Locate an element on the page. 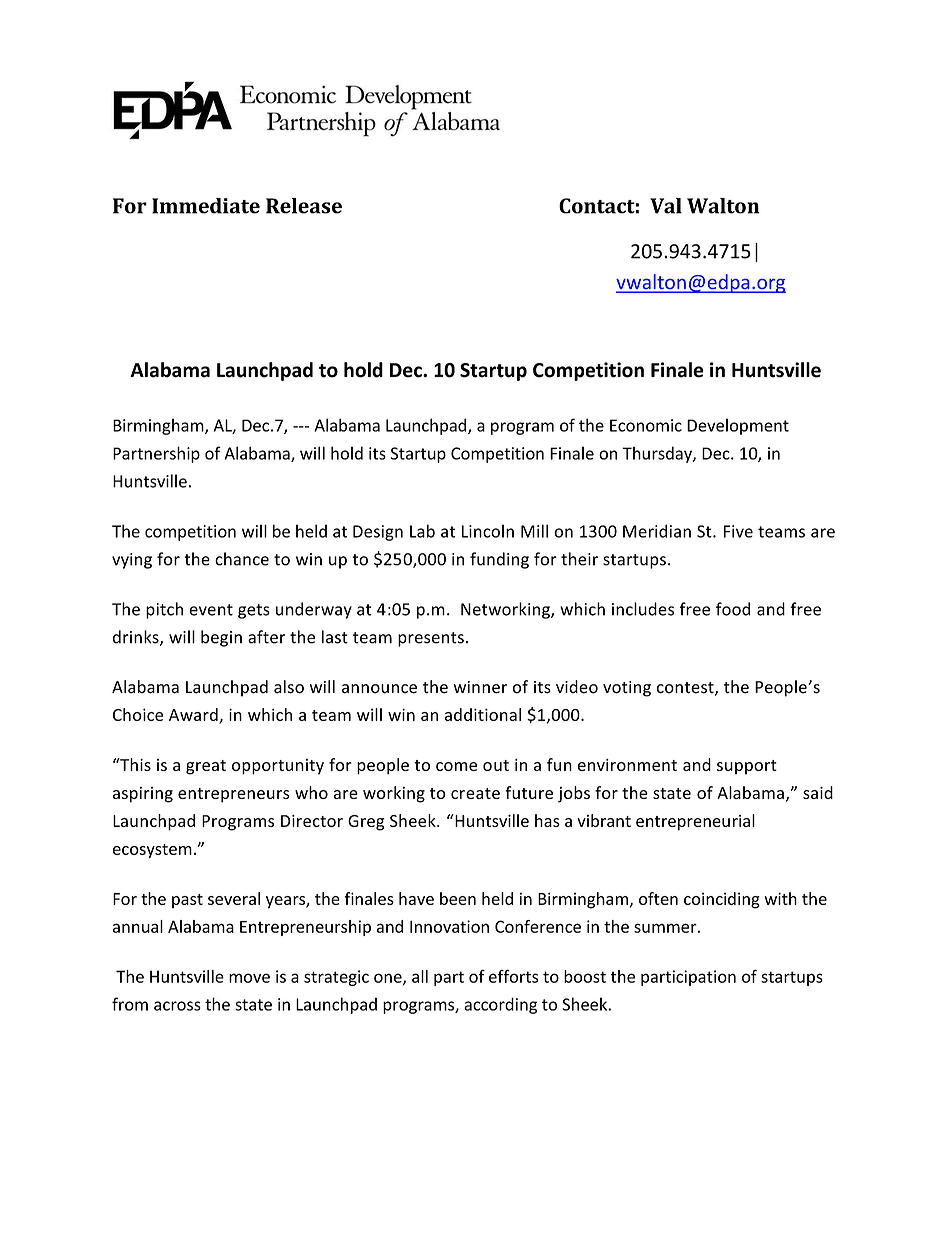 This page has height=1233, width=952. Immediate is located at coordinates (206, 206).
